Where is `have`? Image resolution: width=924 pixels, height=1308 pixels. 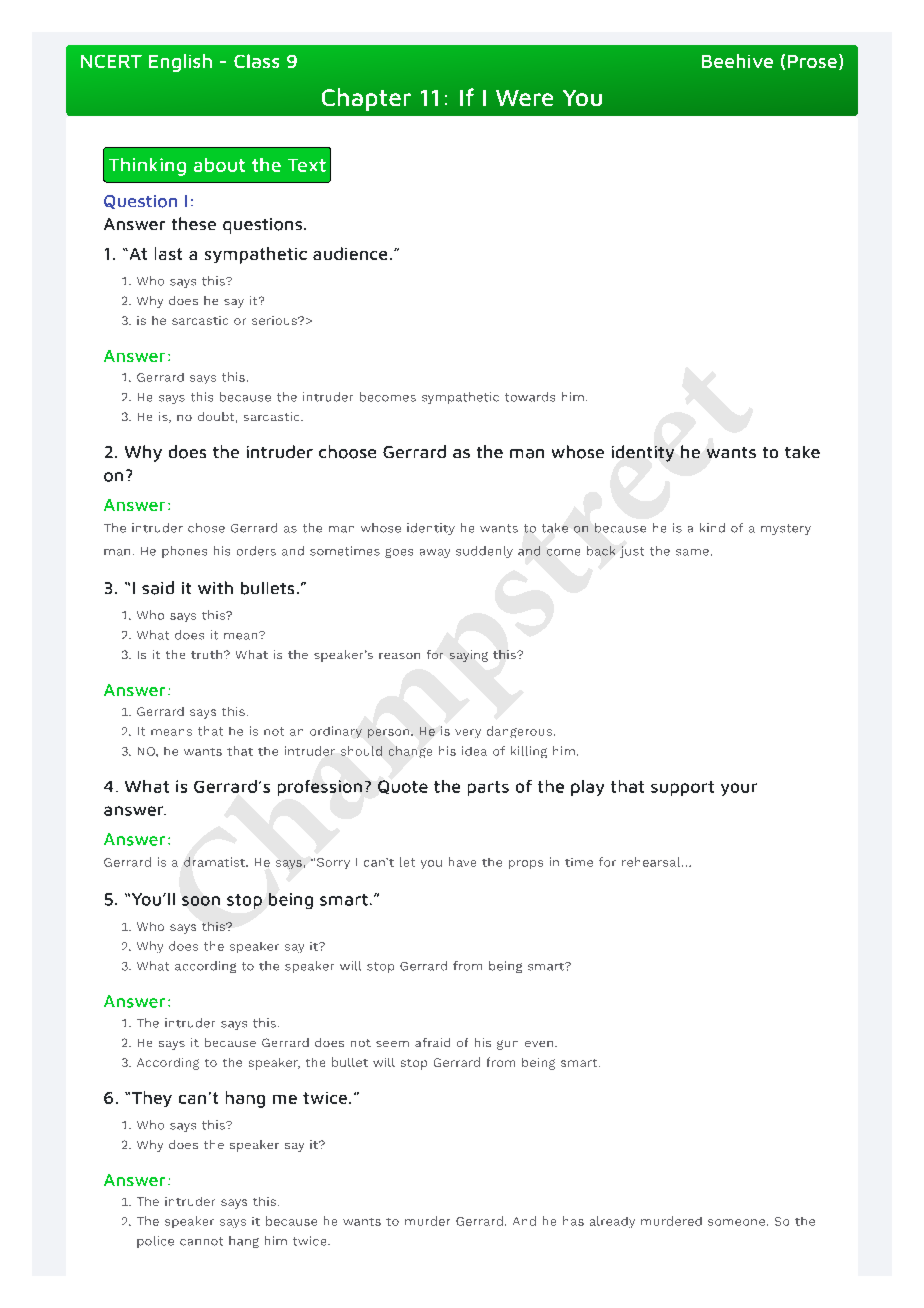
have is located at coordinates (462, 862).
